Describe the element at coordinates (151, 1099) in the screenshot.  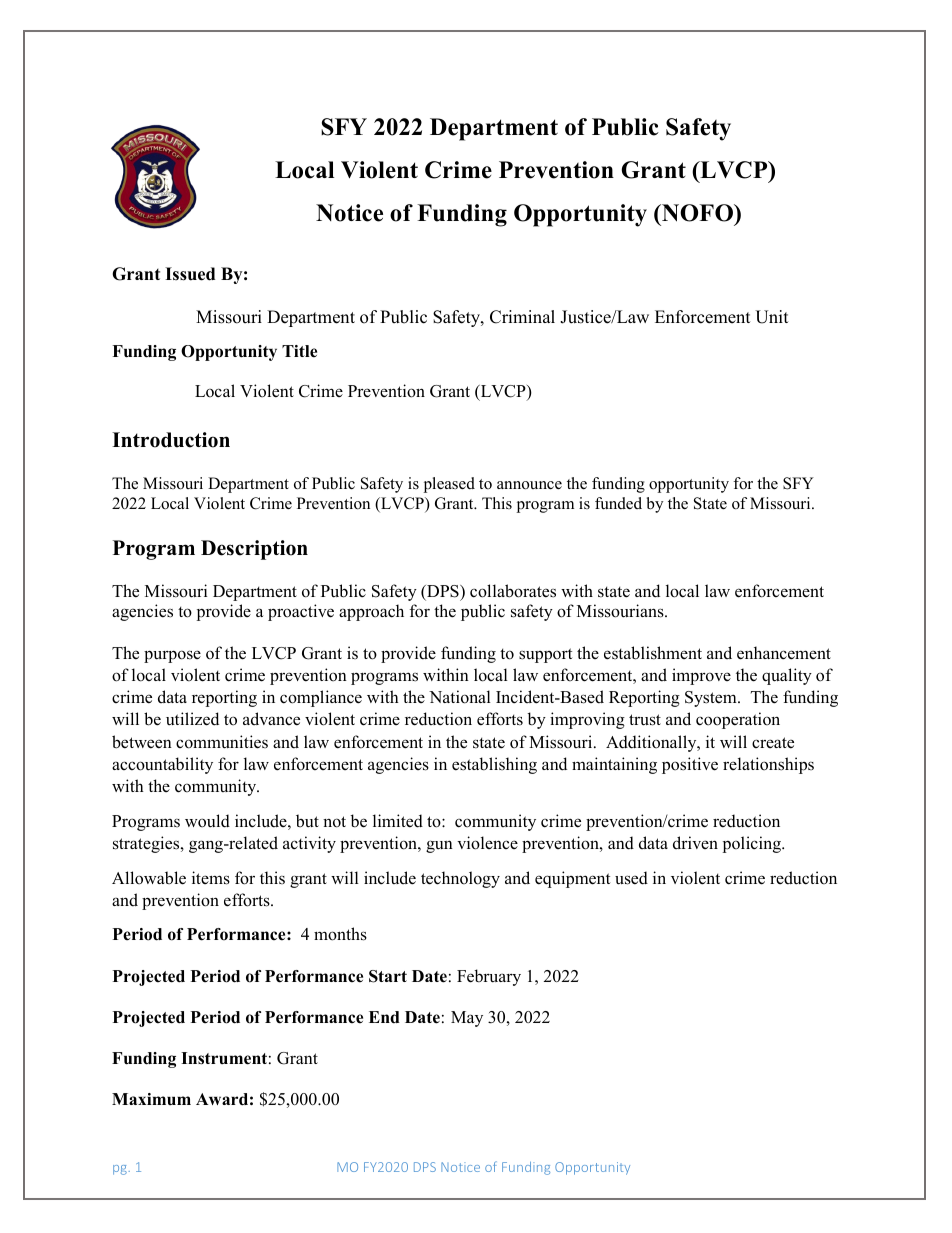
I see `Maximum` at that location.
